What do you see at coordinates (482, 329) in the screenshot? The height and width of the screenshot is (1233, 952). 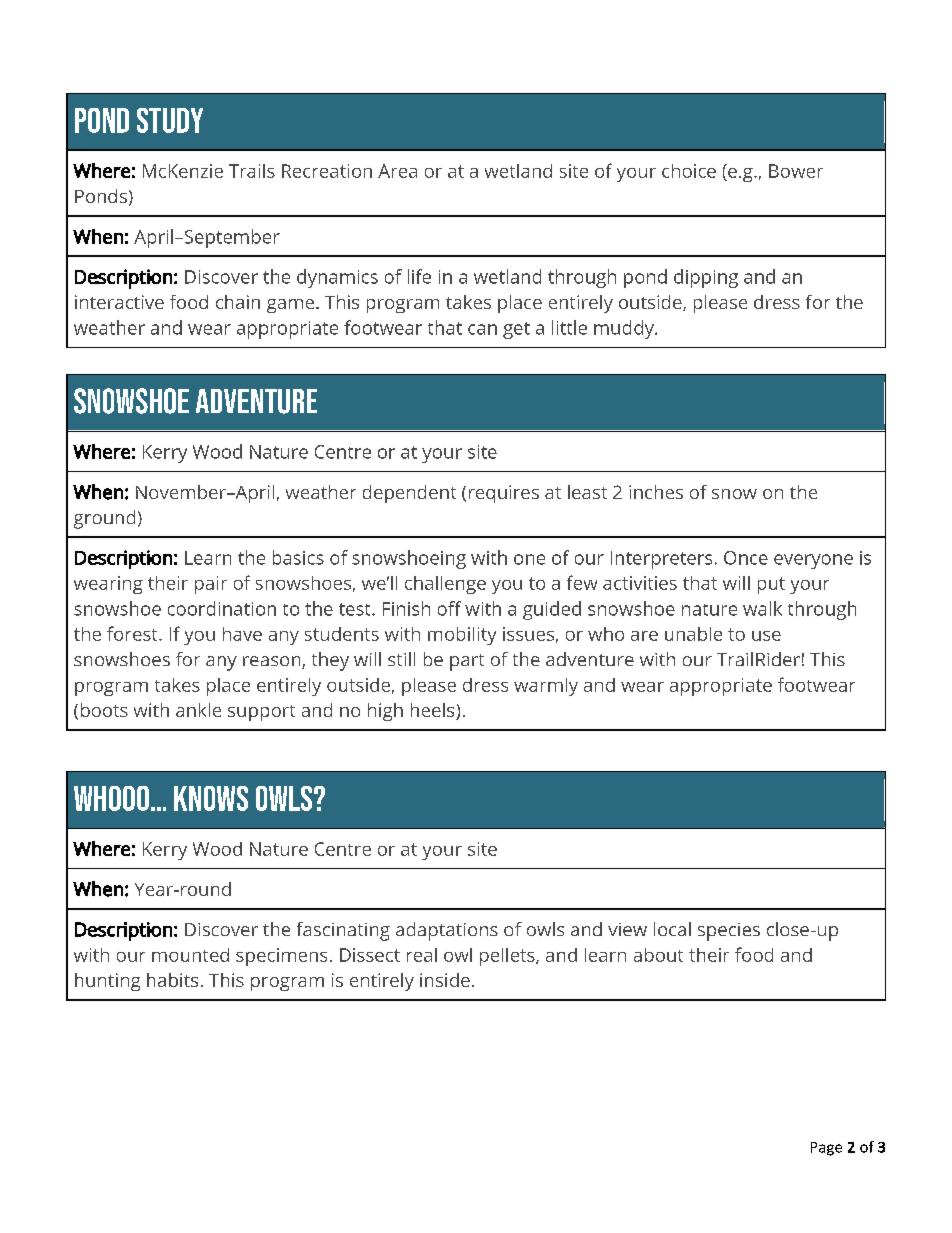 I see `can` at bounding box center [482, 329].
